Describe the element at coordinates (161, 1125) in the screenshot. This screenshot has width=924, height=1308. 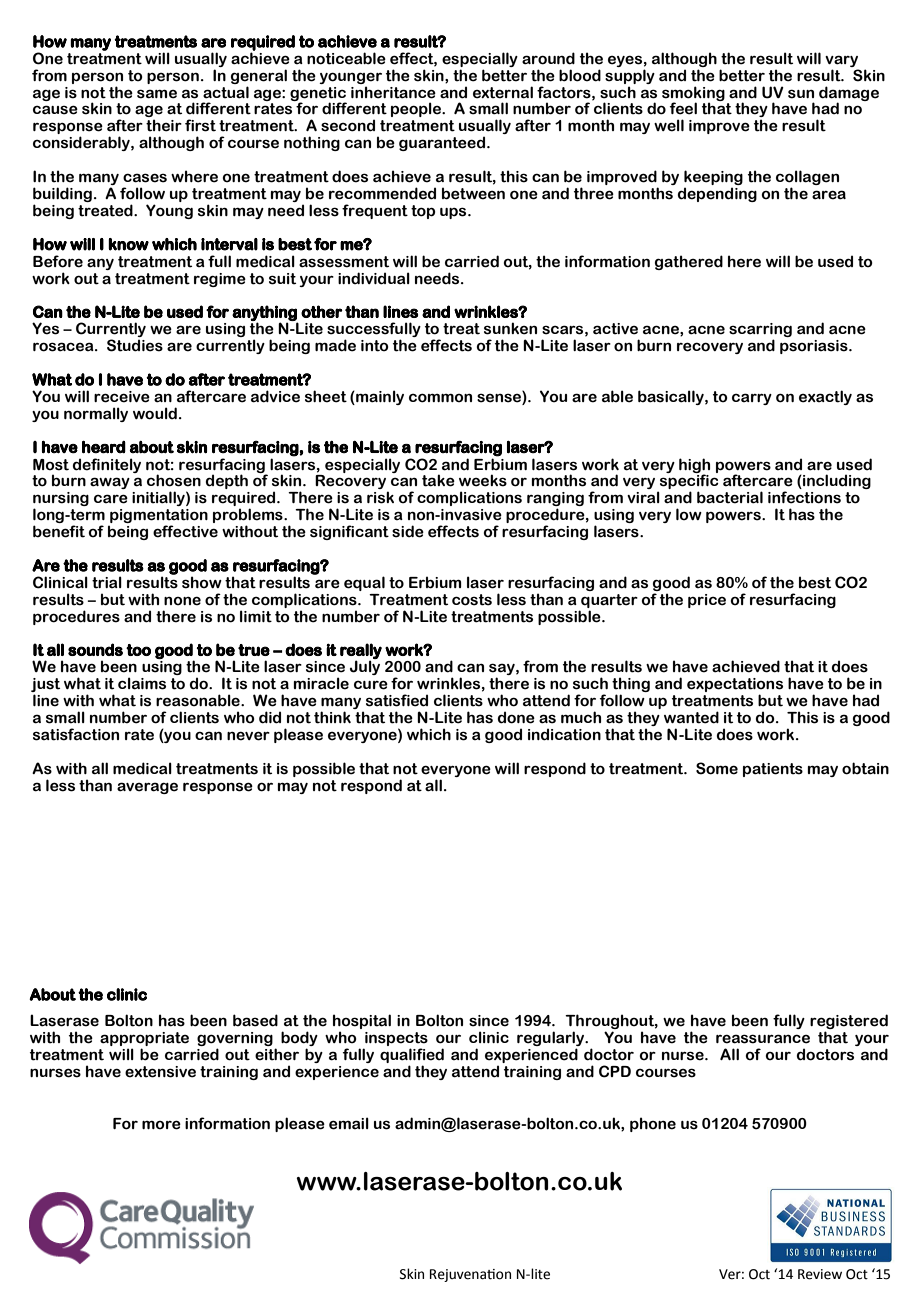
I see `more` at that location.
